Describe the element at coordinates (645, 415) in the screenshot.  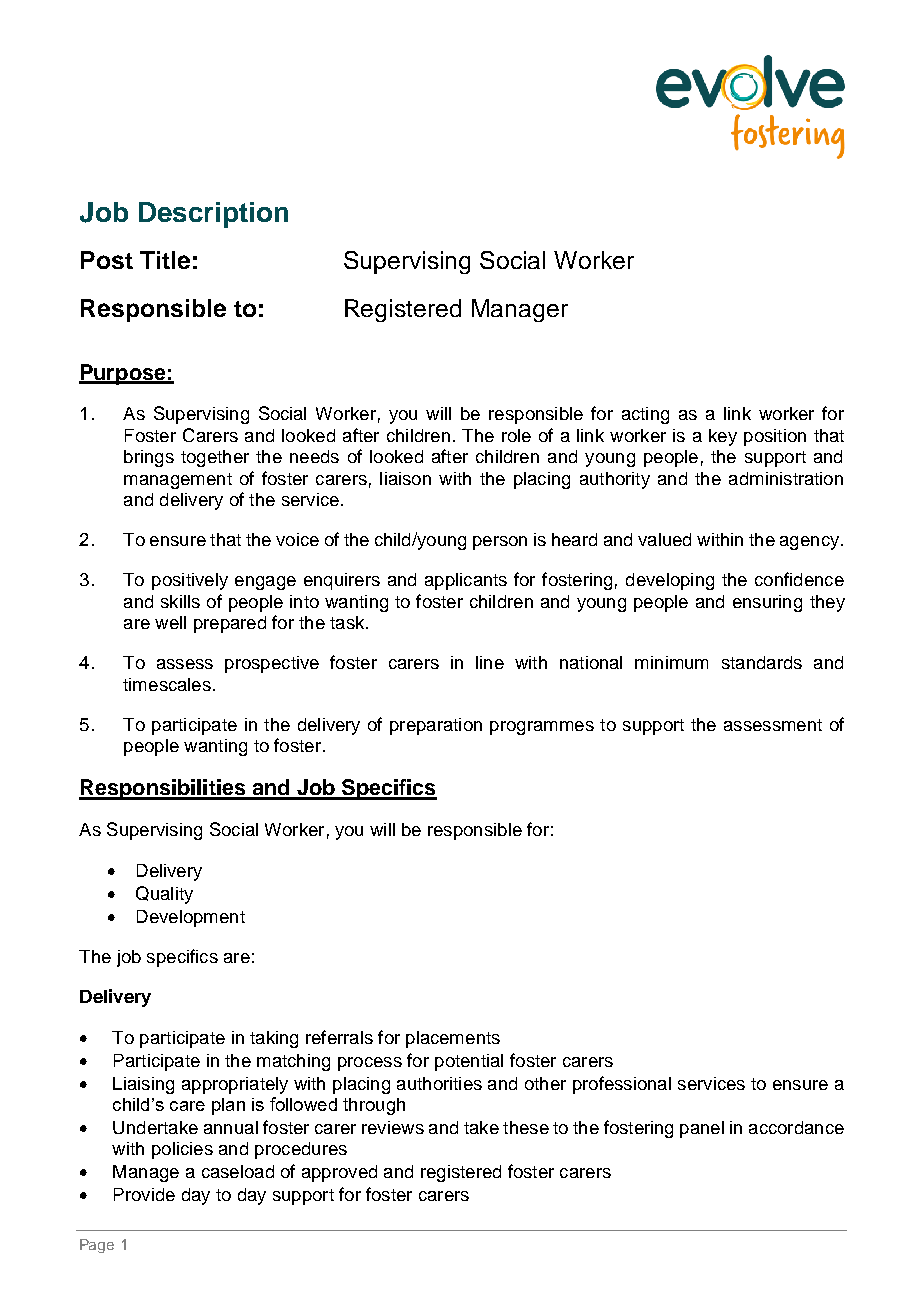
I see `acting` at that location.
